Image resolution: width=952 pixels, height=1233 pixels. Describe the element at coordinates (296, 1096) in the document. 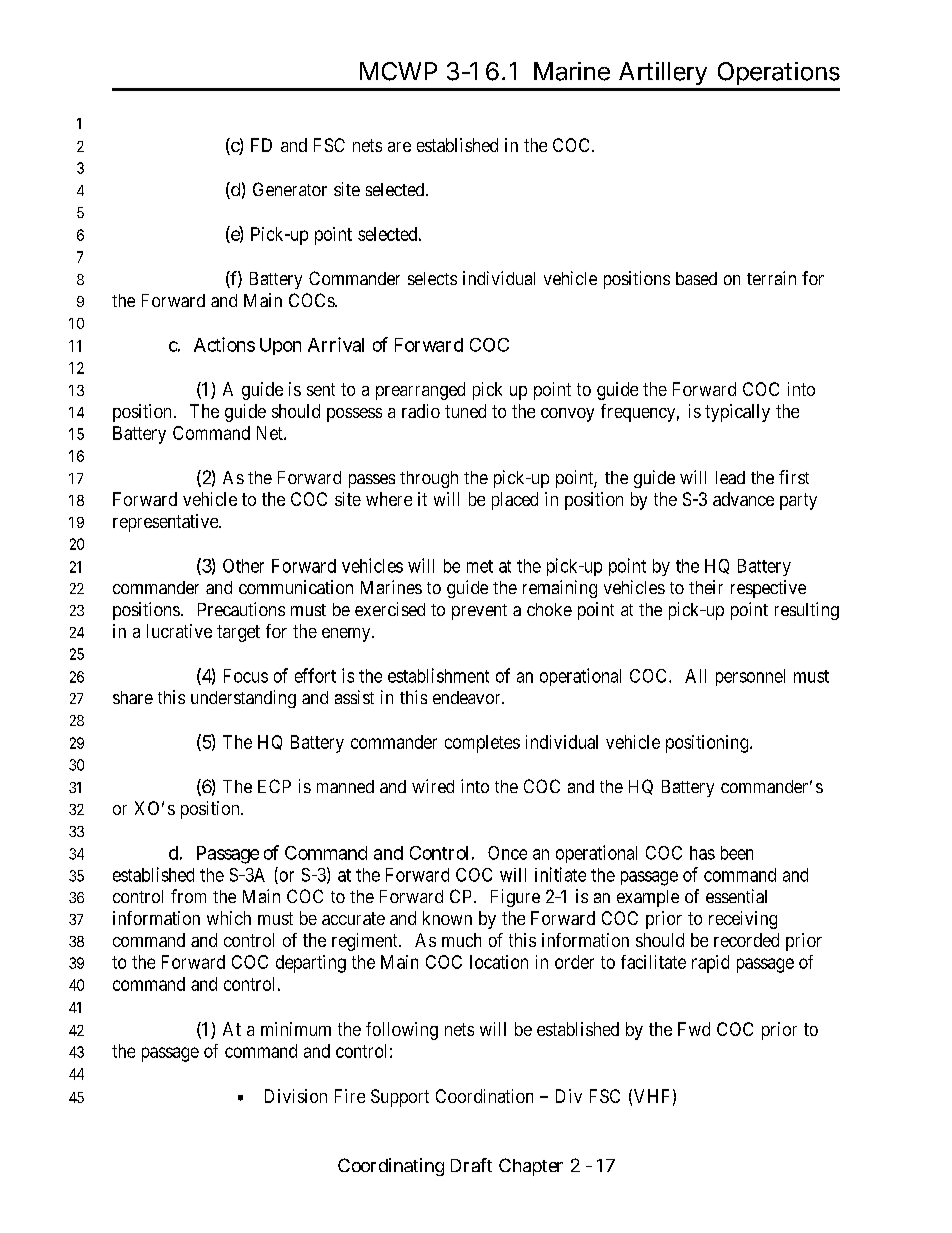

I see `Division` at that location.
